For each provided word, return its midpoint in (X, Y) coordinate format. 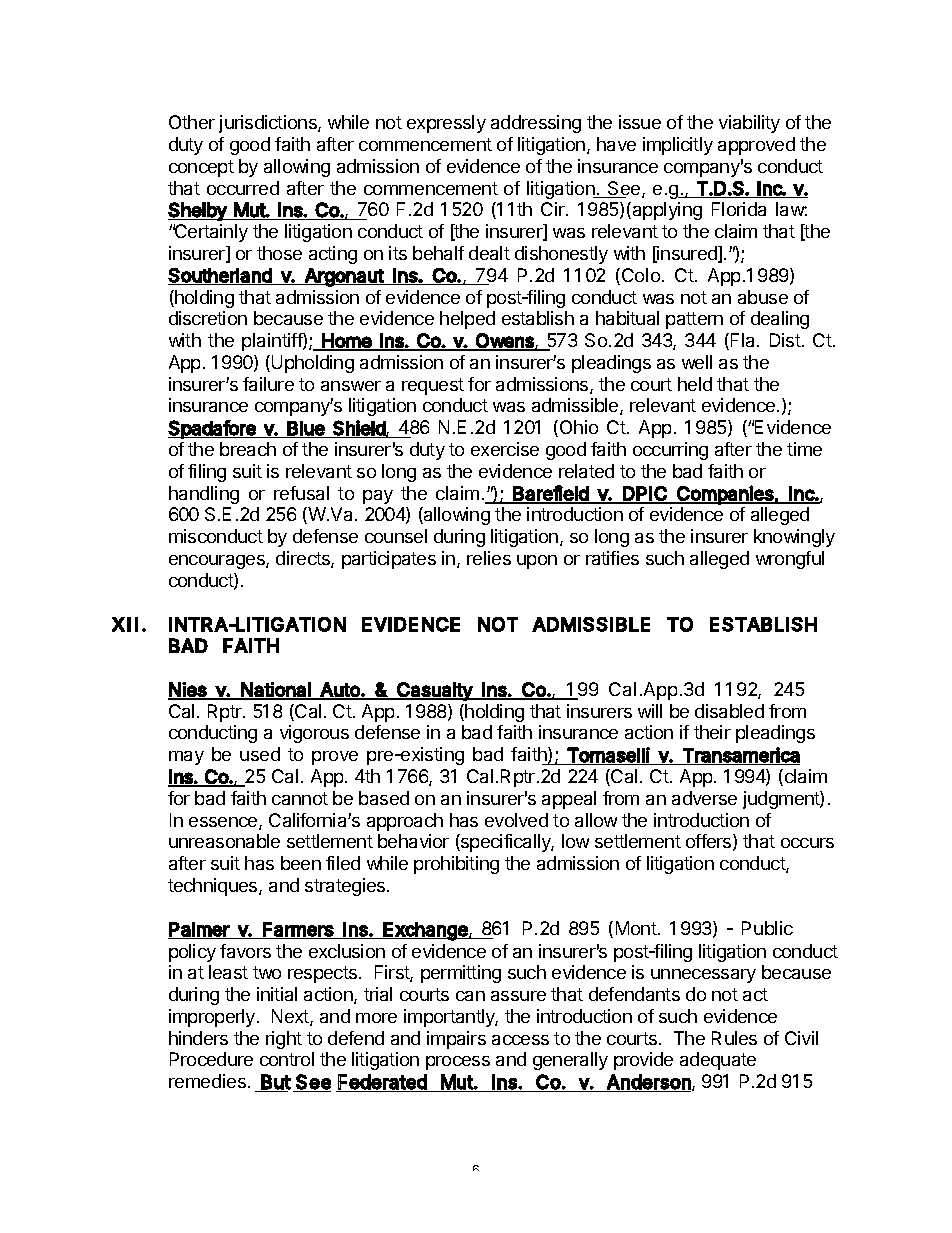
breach (248, 449)
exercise (505, 449)
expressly (446, 124)
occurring (670, 451)
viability (749, 124)
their (712, 732)
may (186, 758)
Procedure (211, 1059)
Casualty (434, 691)
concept (201, 168)
